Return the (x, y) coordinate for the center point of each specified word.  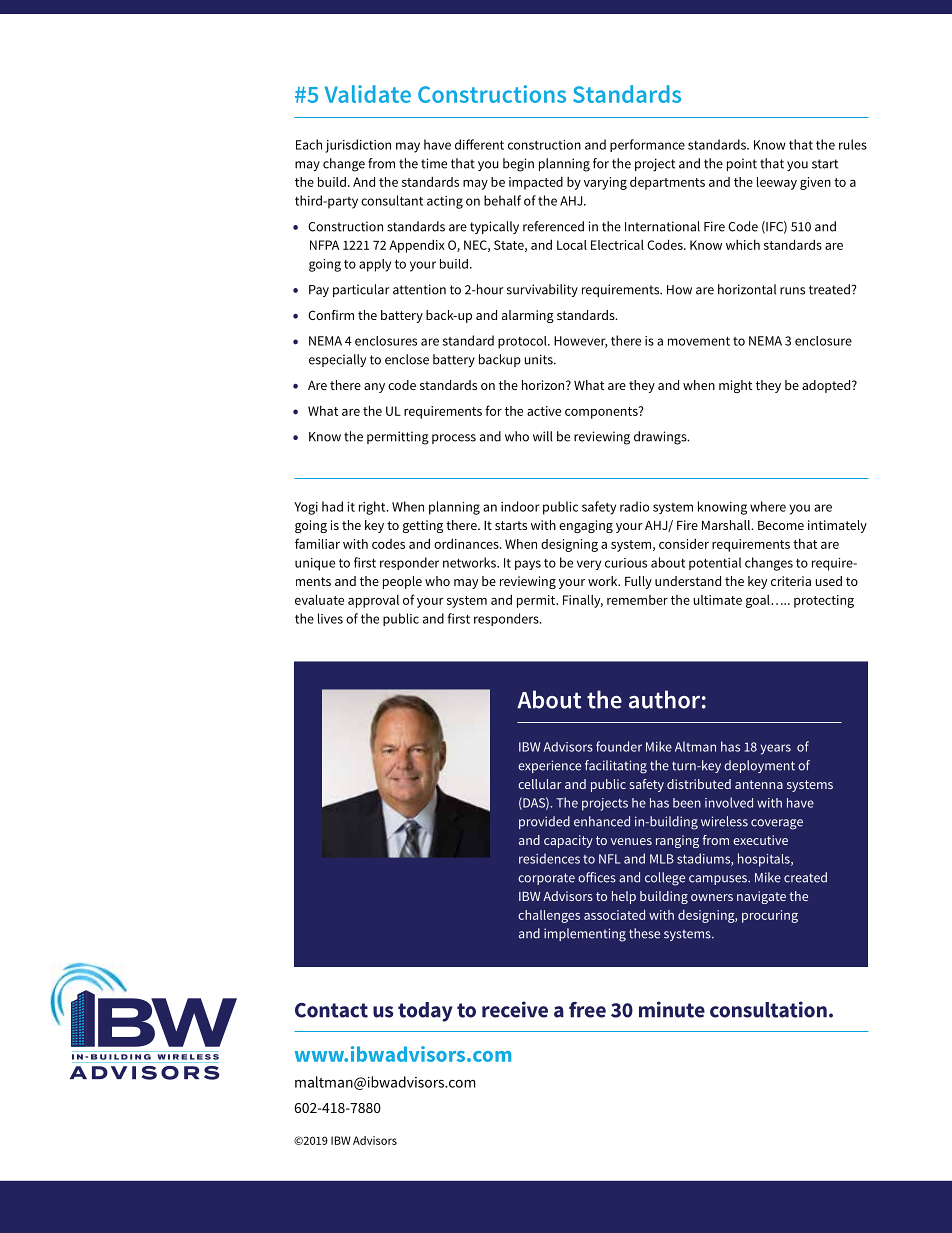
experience (549, 766)
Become (781, 525)
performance (647, 145)
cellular (540, 784)
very (589, 565)
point (742, 164)
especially (337, 360)
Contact (331, 1010)
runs (792, 291)
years (775, 749)
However (580, 342)
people (402, 582)
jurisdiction (358, 146)
